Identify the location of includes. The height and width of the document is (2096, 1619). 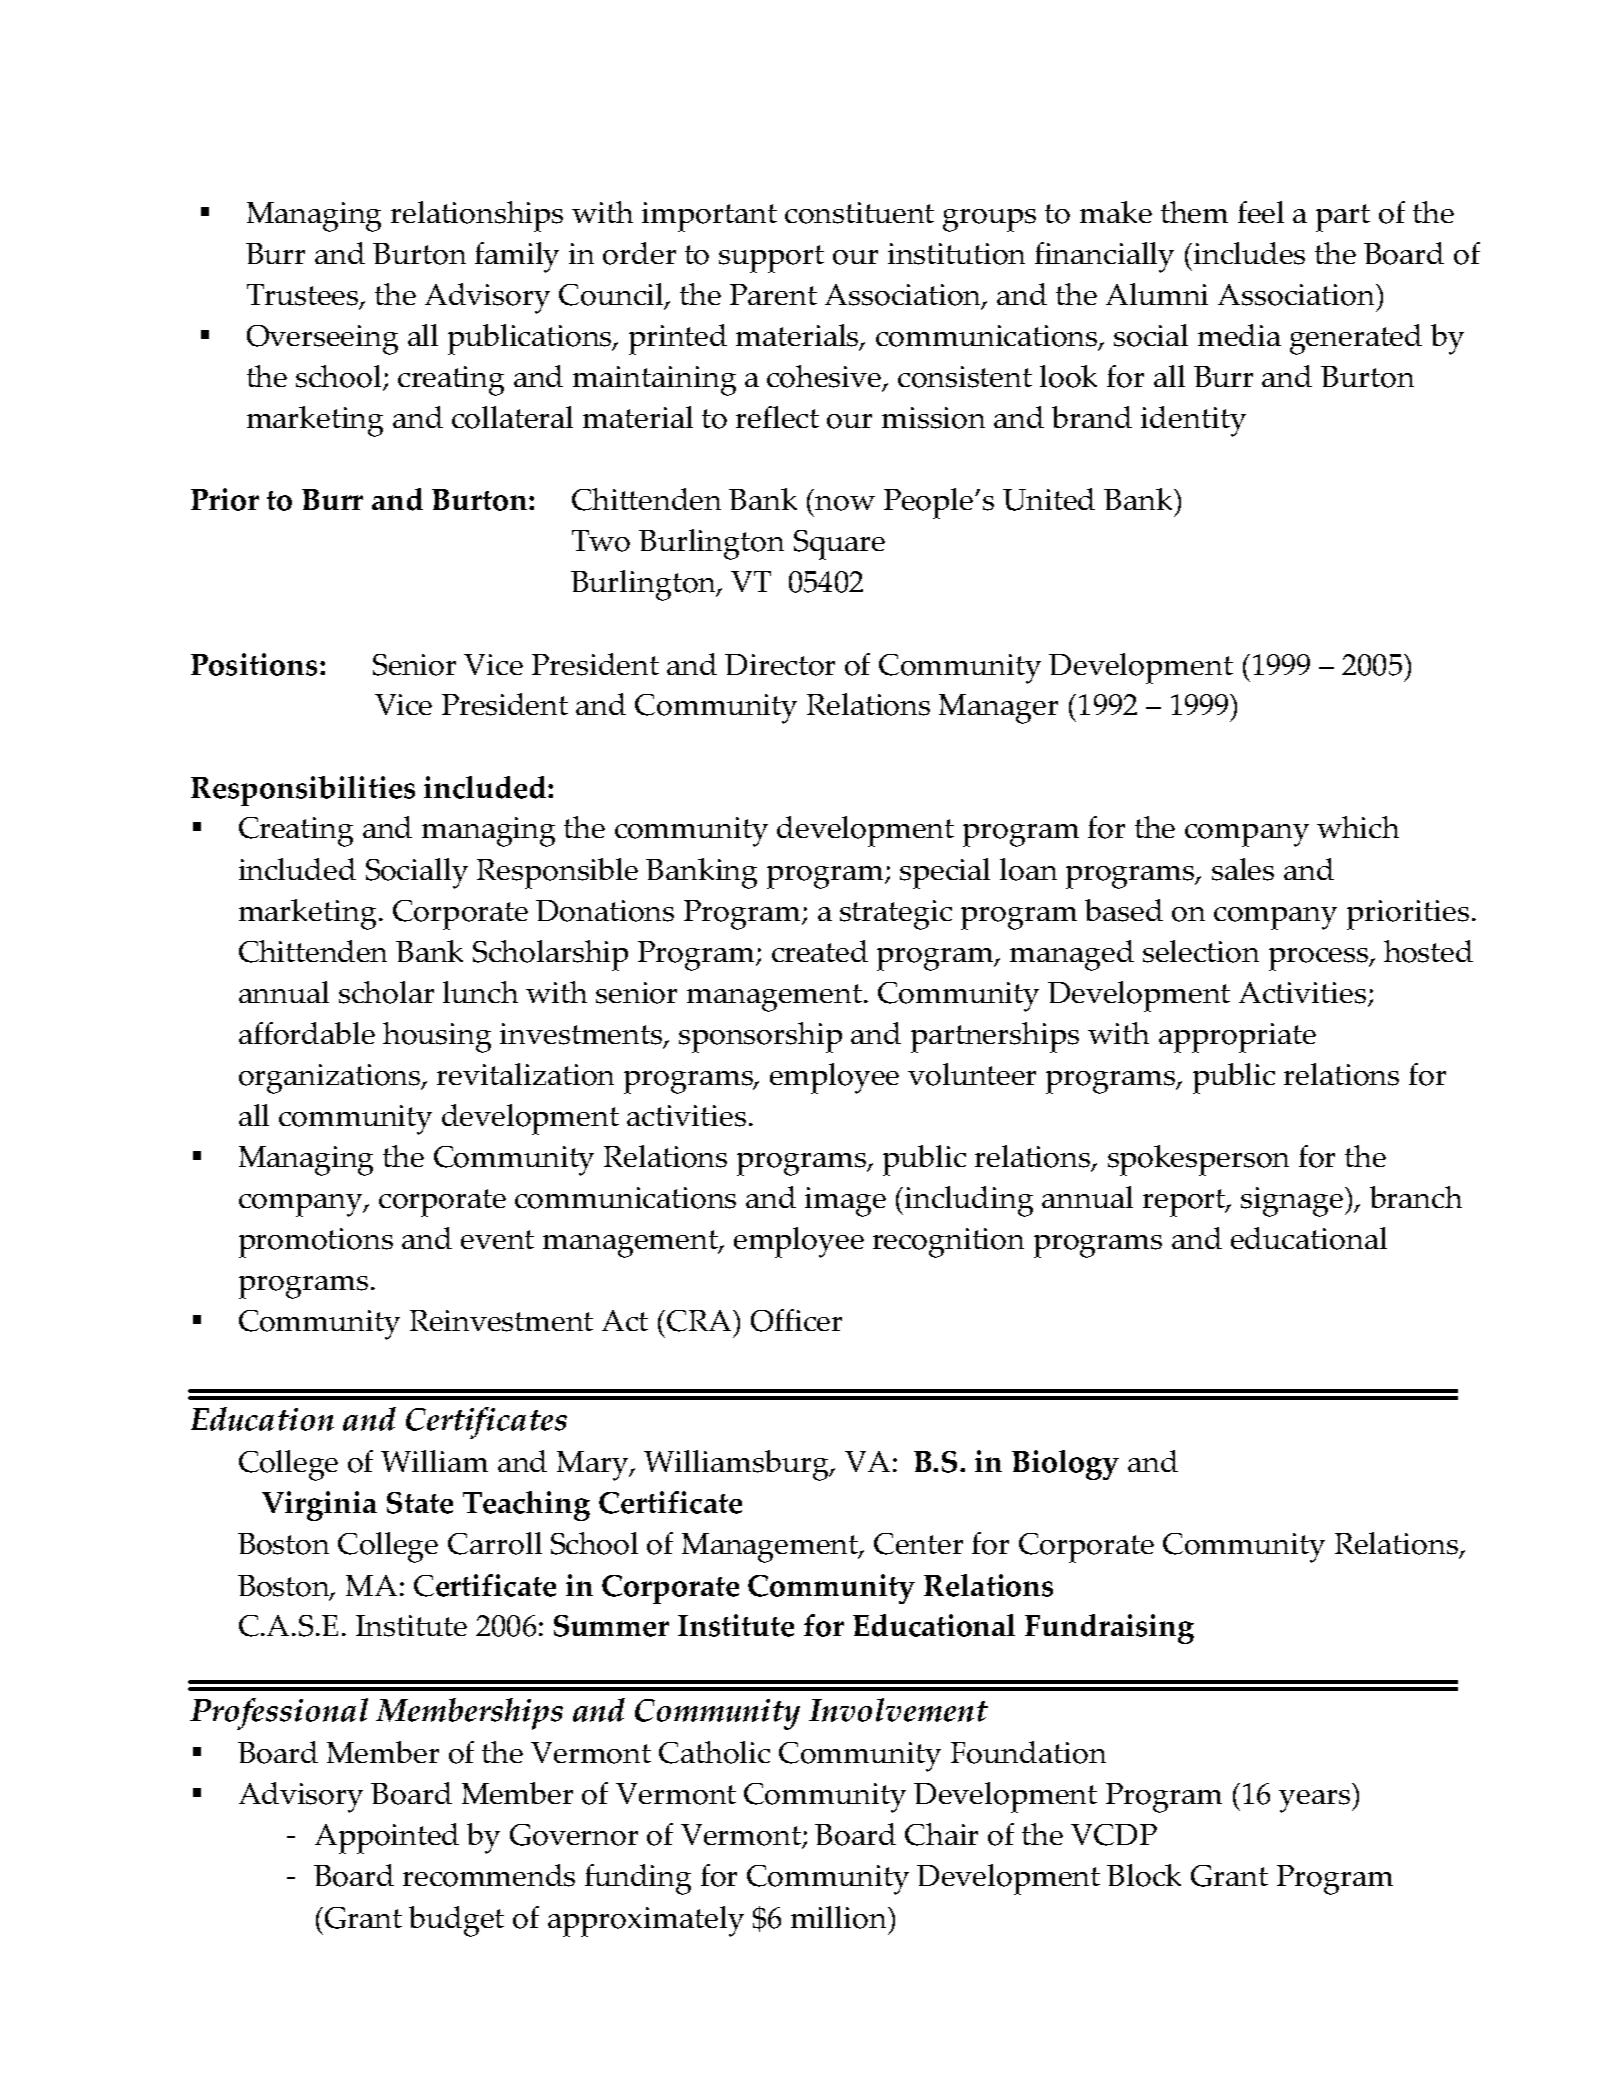
(1249, 253).
